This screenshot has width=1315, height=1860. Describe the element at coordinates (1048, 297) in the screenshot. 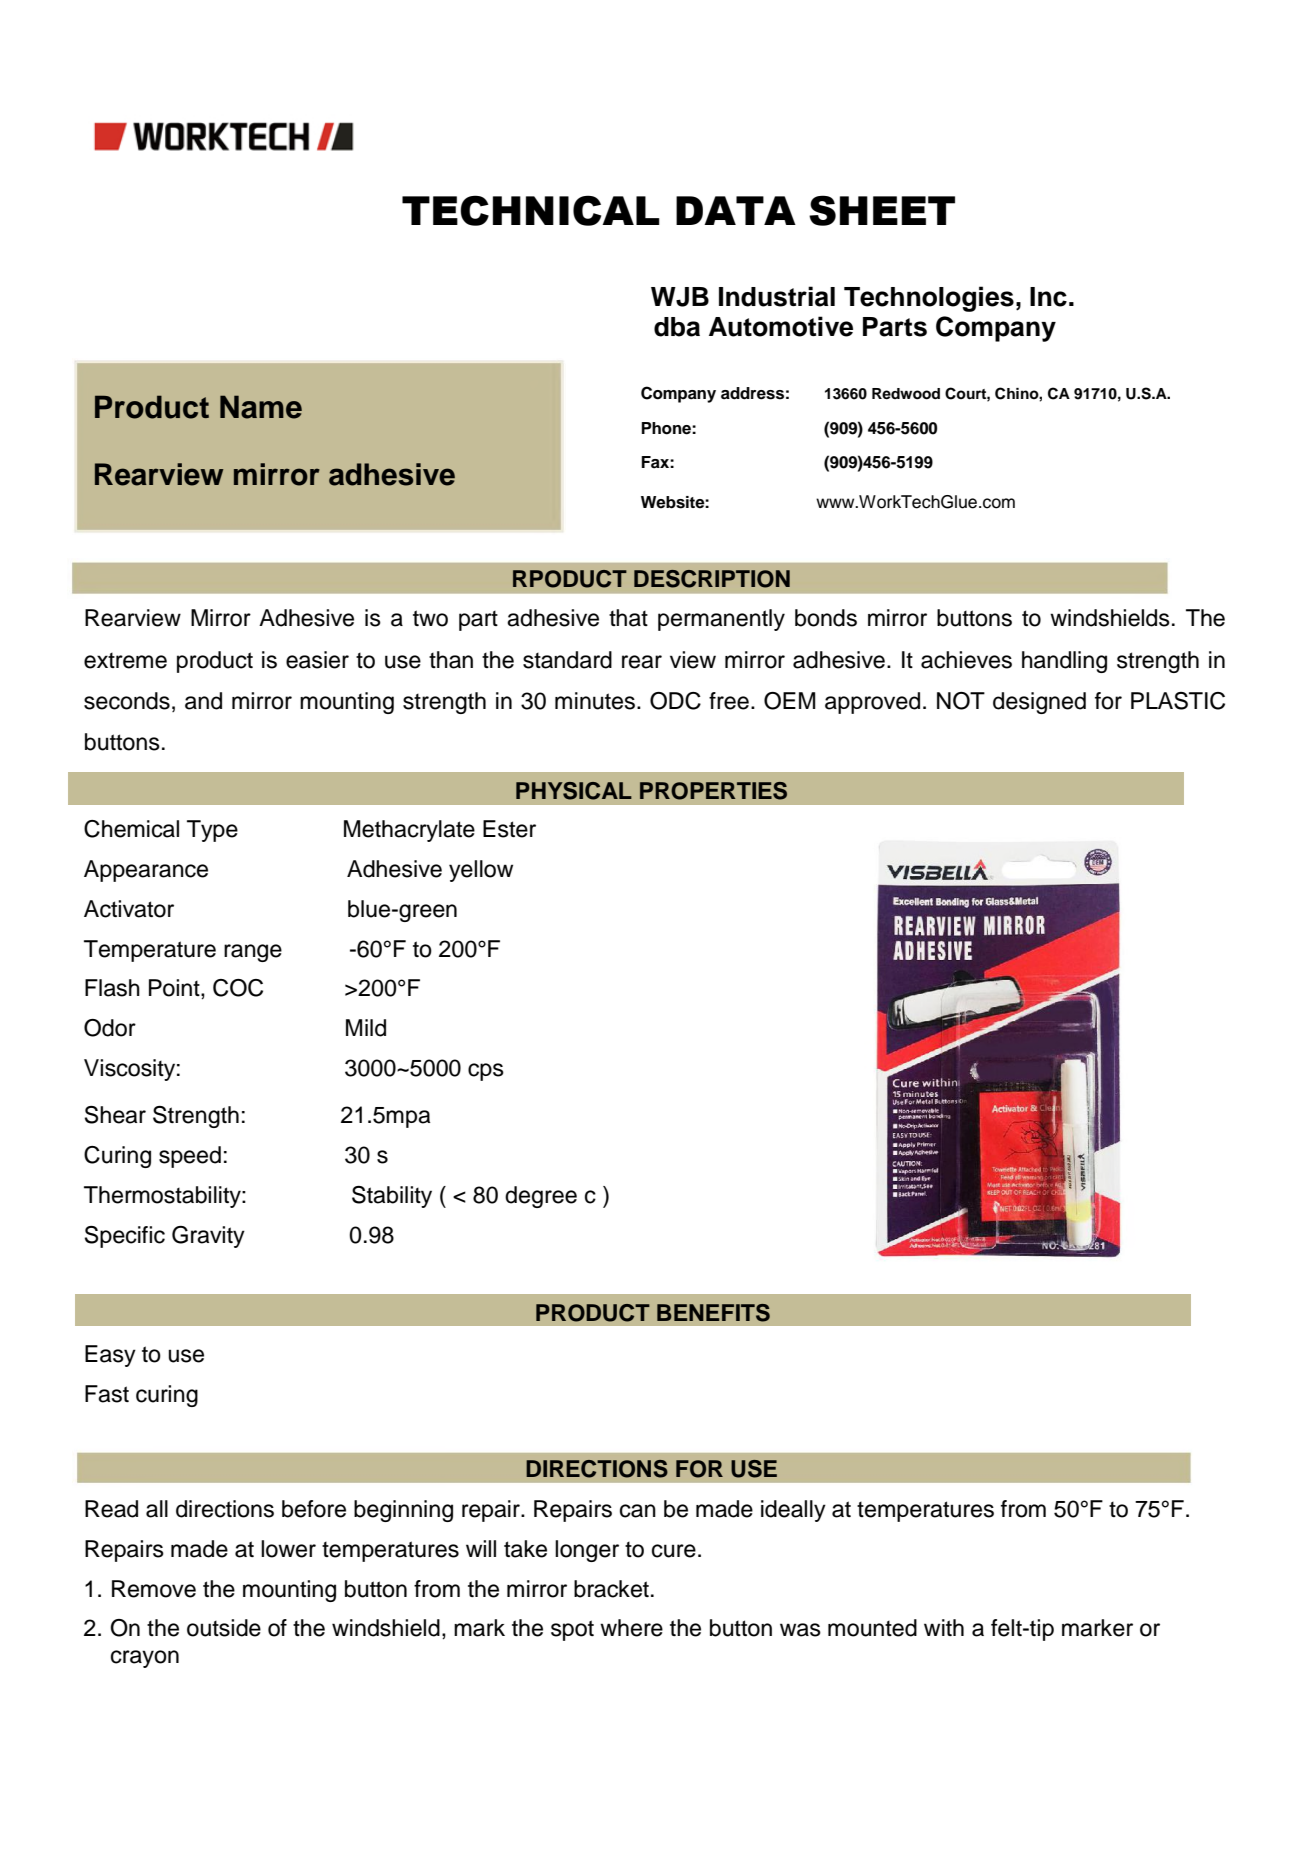

I see `Inc` at that location.
